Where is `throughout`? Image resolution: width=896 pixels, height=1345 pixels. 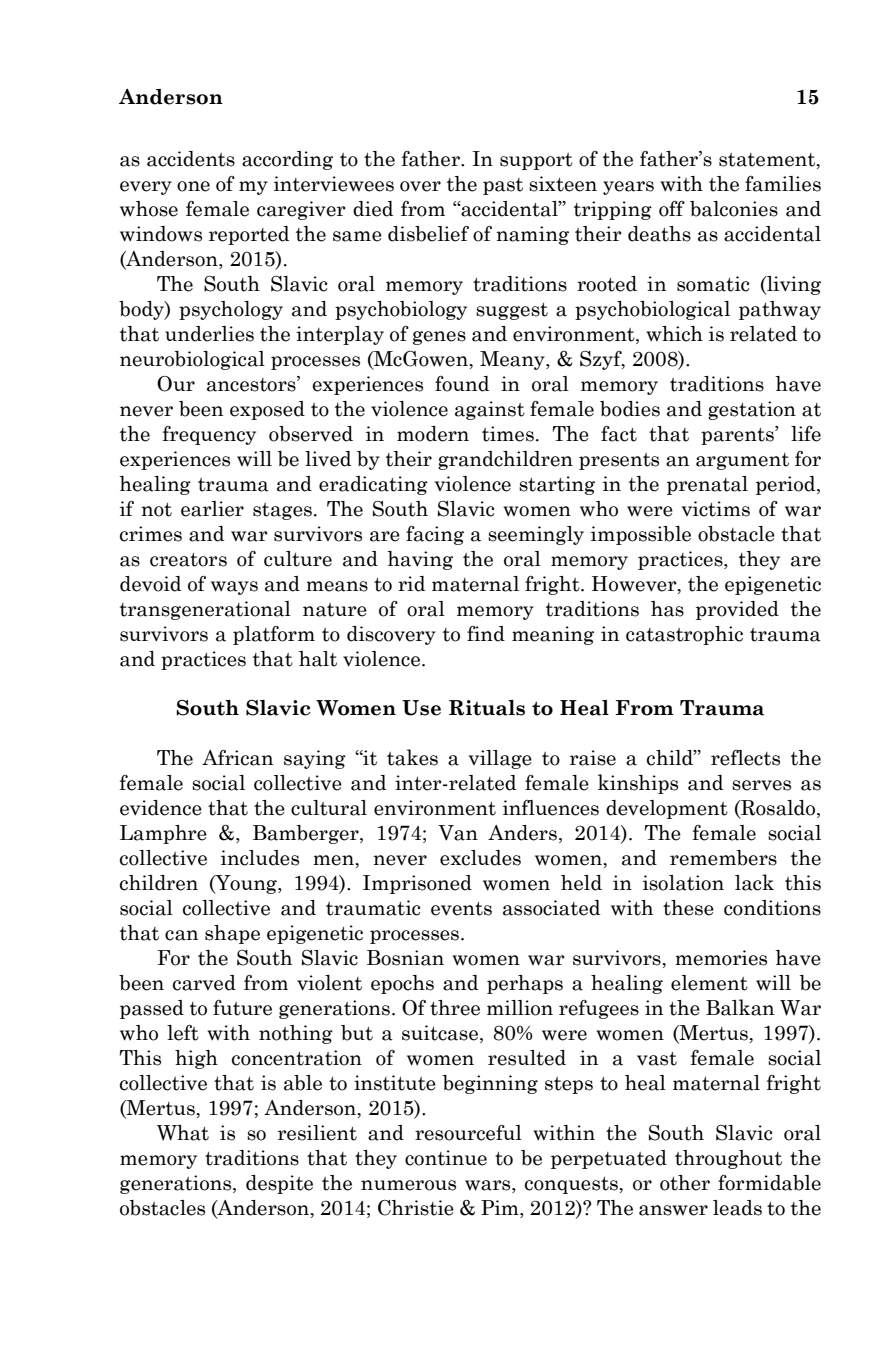
throughout is located at coordinates (728, 1159).
